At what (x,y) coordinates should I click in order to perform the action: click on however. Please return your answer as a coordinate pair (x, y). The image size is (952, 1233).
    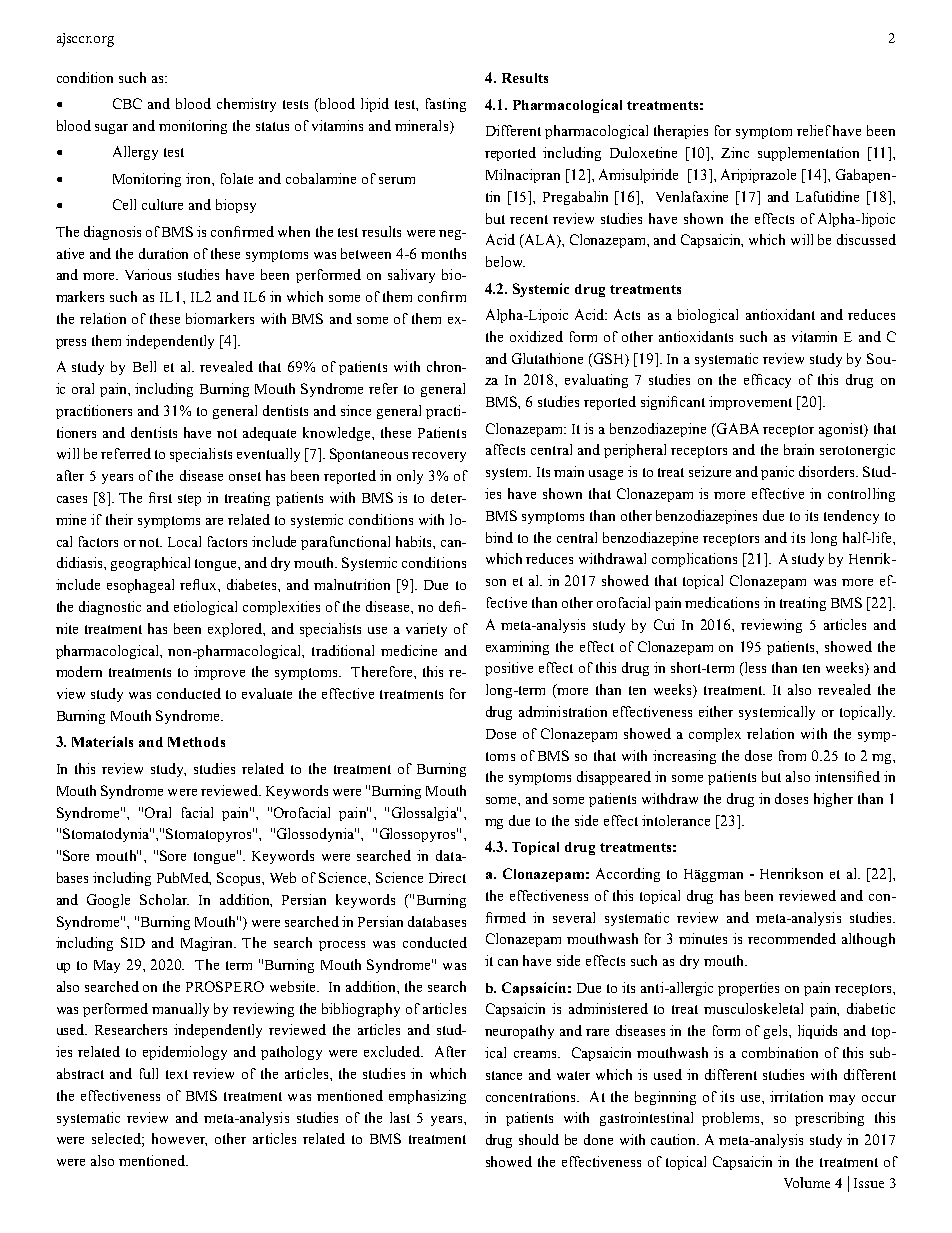
    Looking at the image, I should click on (179, 1139).
